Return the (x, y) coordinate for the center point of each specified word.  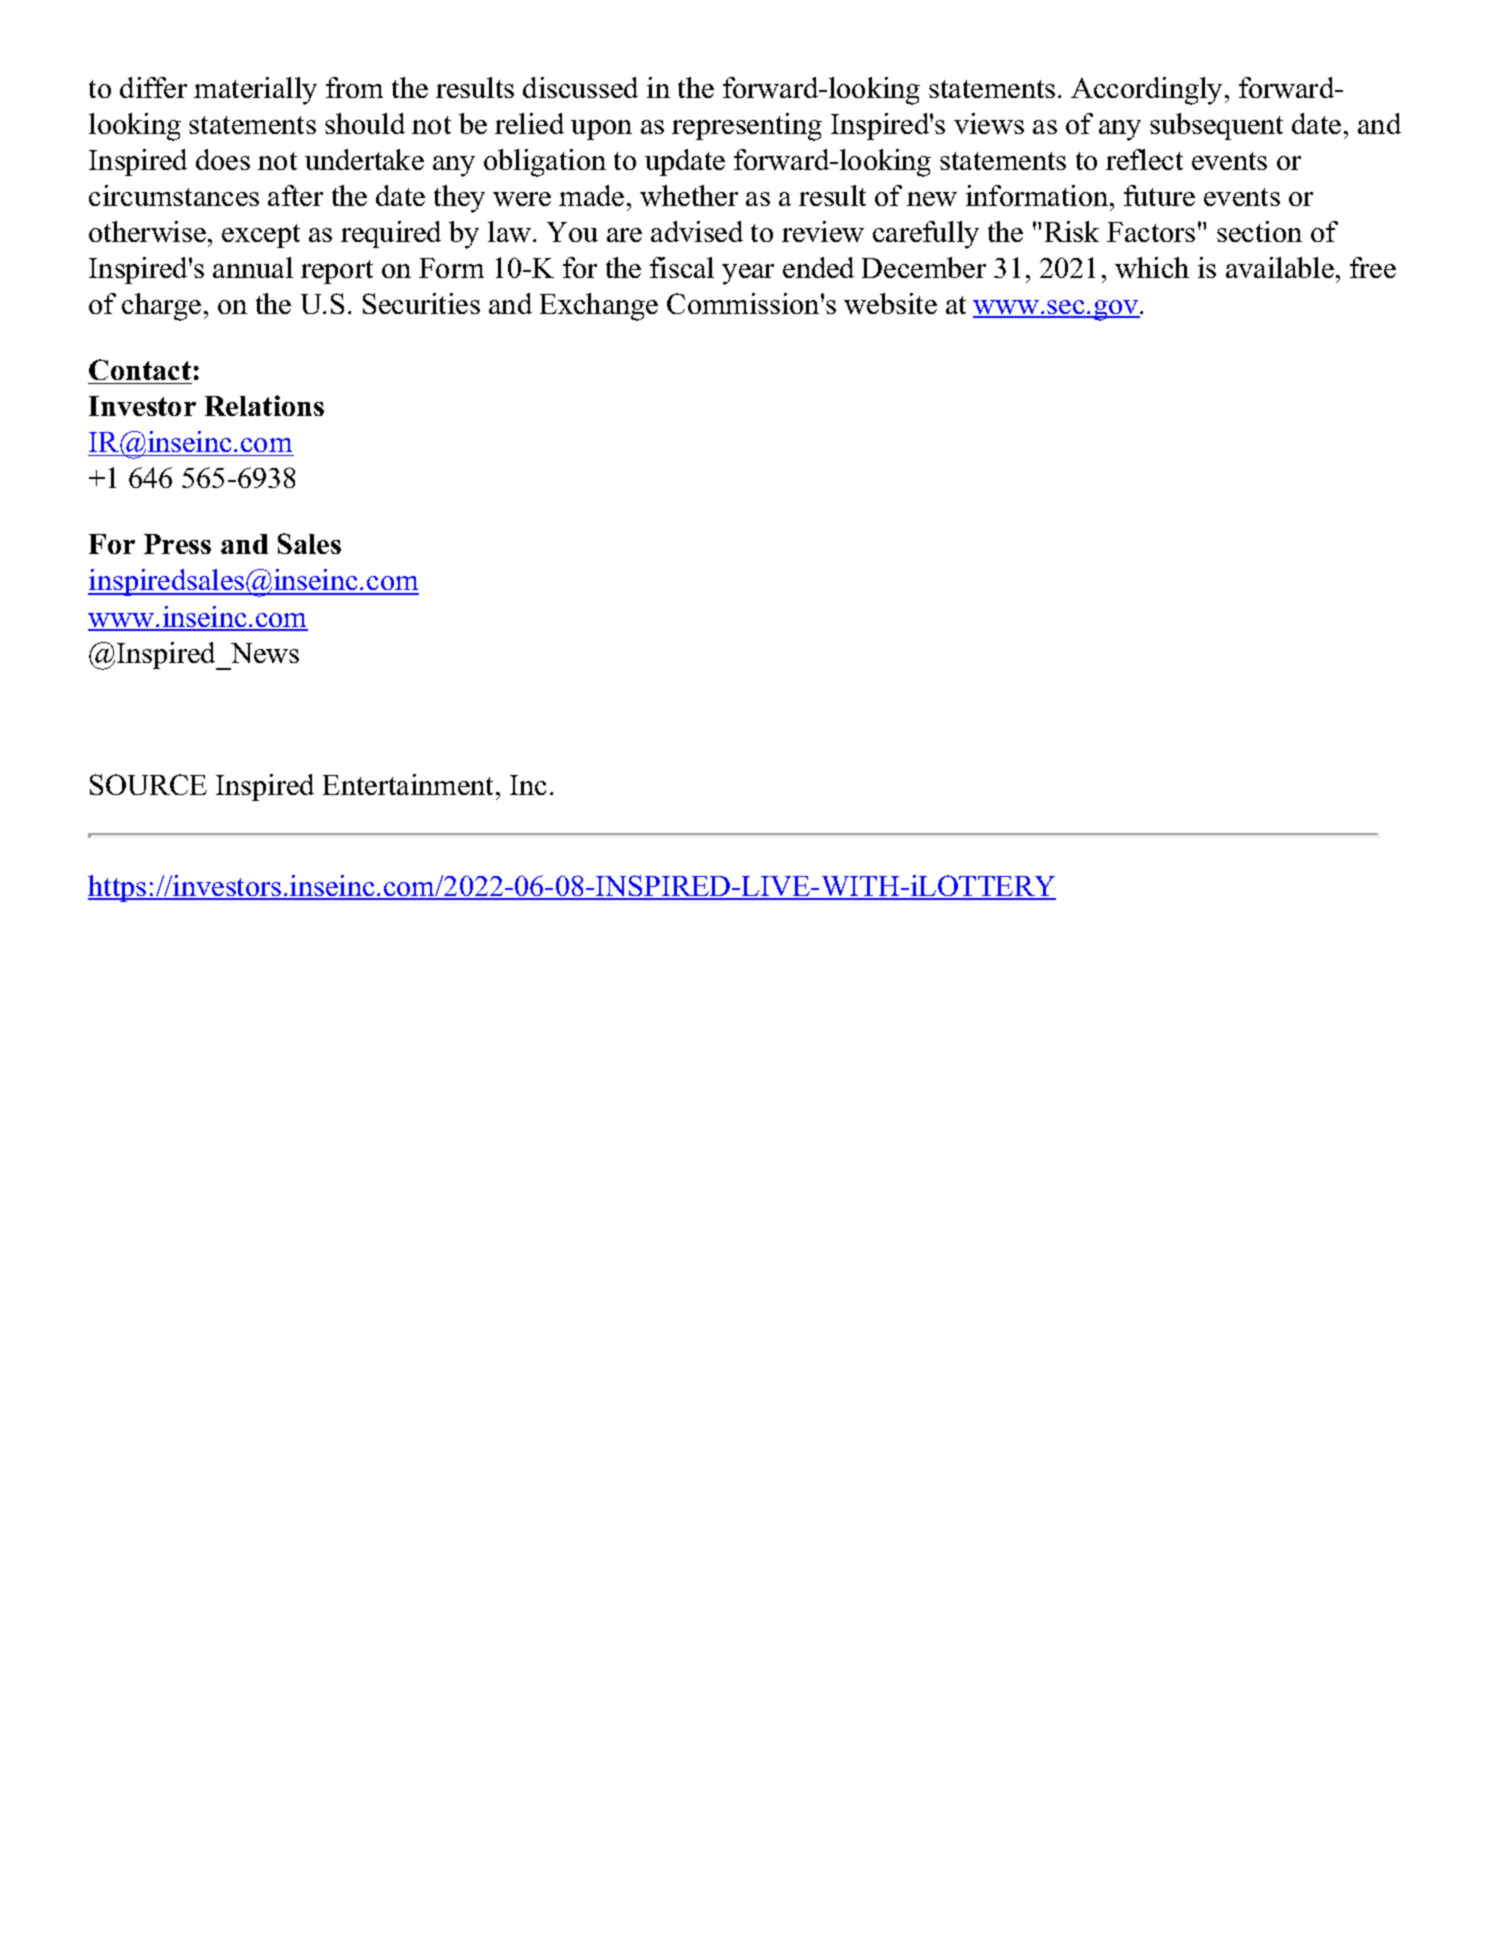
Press (177, 544)
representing (747, 127)
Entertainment (410, 784)
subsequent (1216, 126)
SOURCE (148, 784)
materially (255, 91)
